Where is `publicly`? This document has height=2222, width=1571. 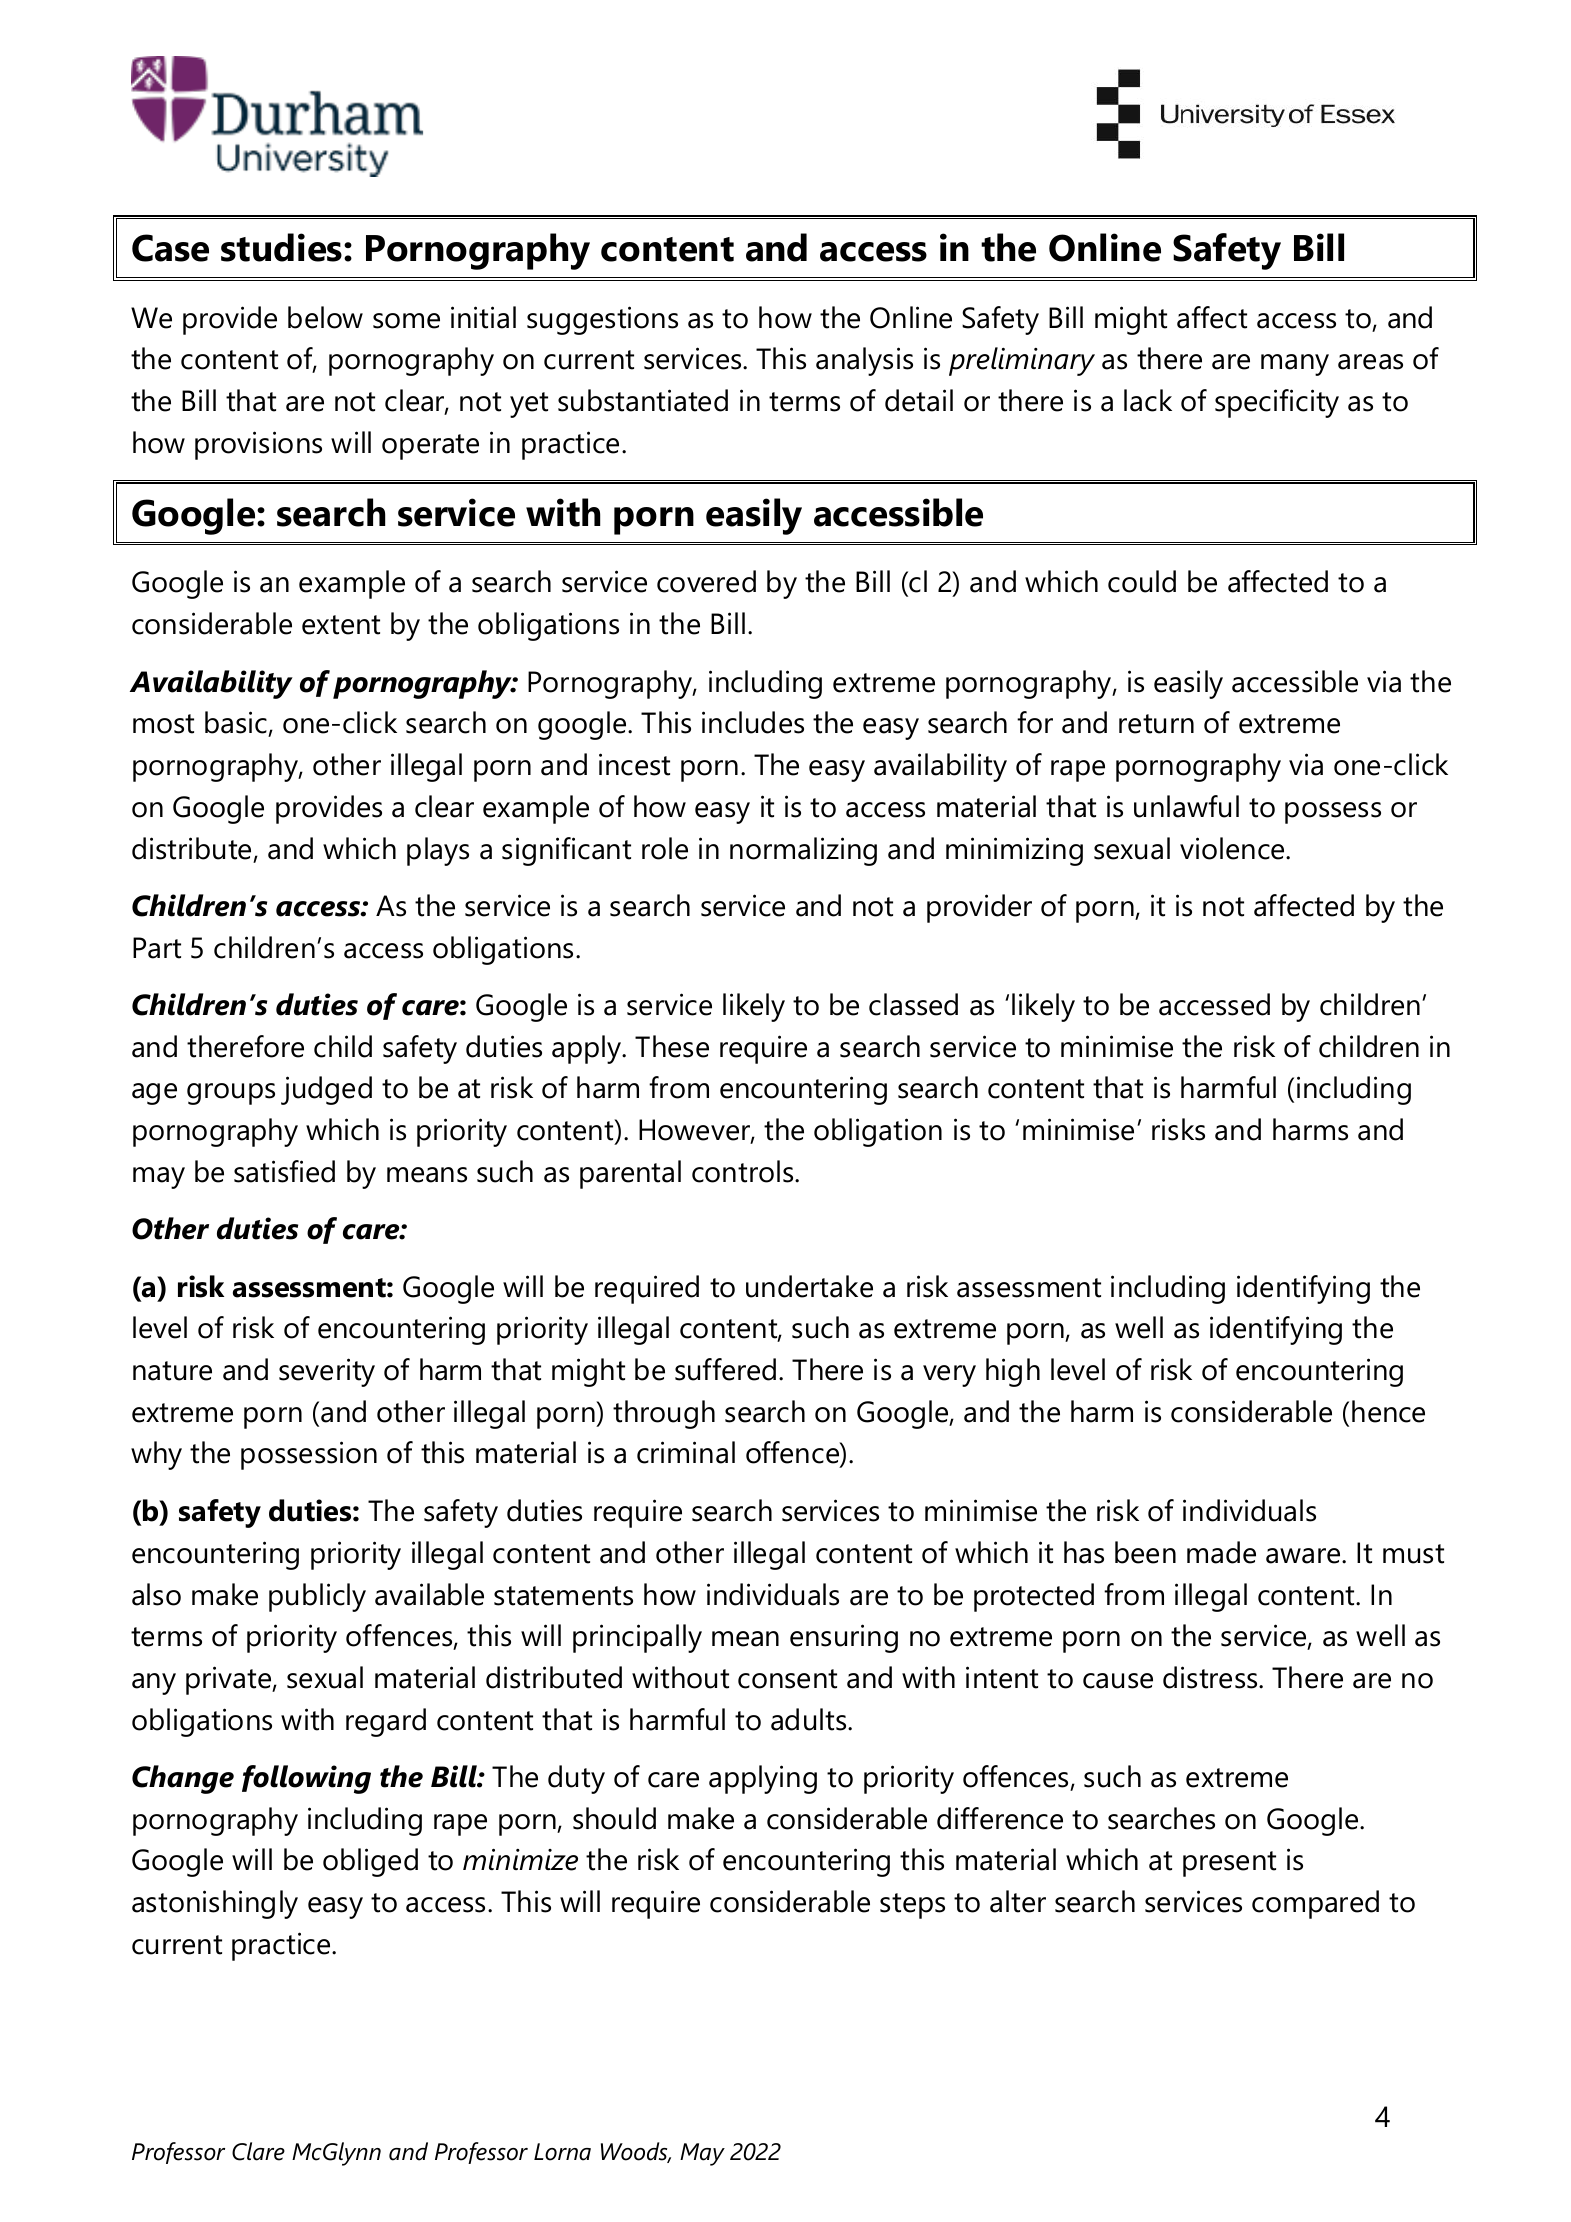
publicly is located at coordinates (317, 1597).
